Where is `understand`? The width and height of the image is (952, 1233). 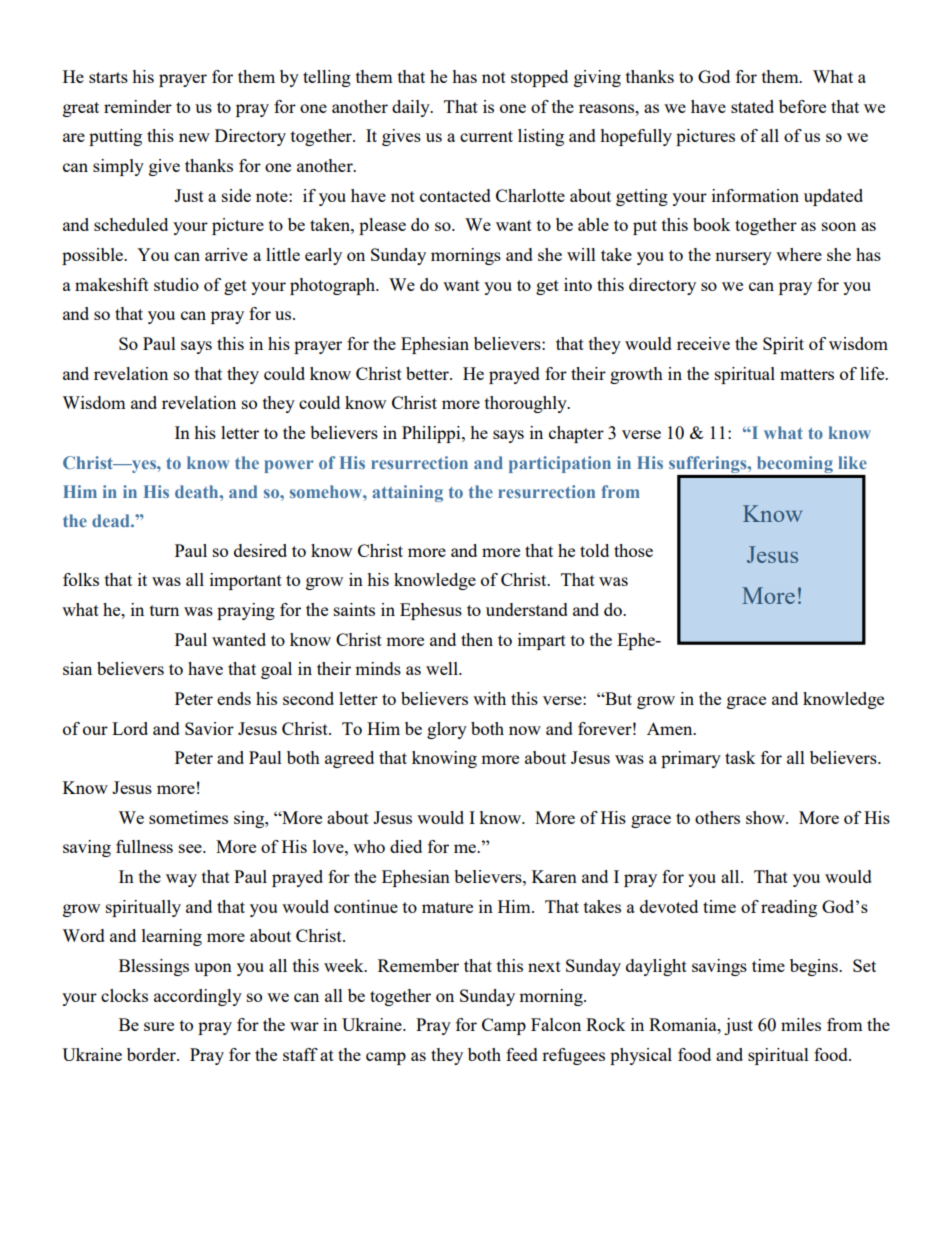
understand is located at coordinates (527, 609).
